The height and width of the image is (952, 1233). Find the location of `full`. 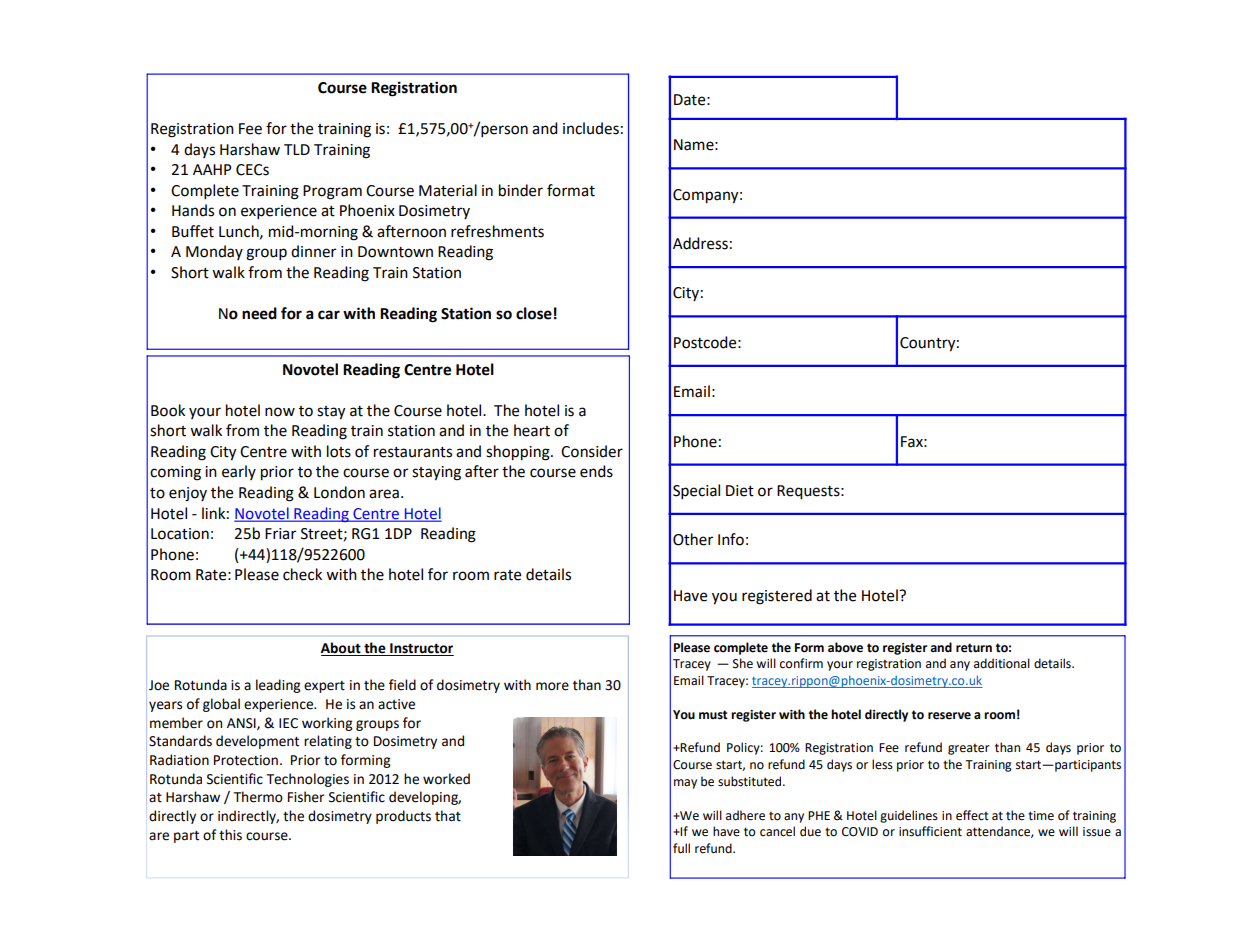

full is located at coordinates (681, 848).
